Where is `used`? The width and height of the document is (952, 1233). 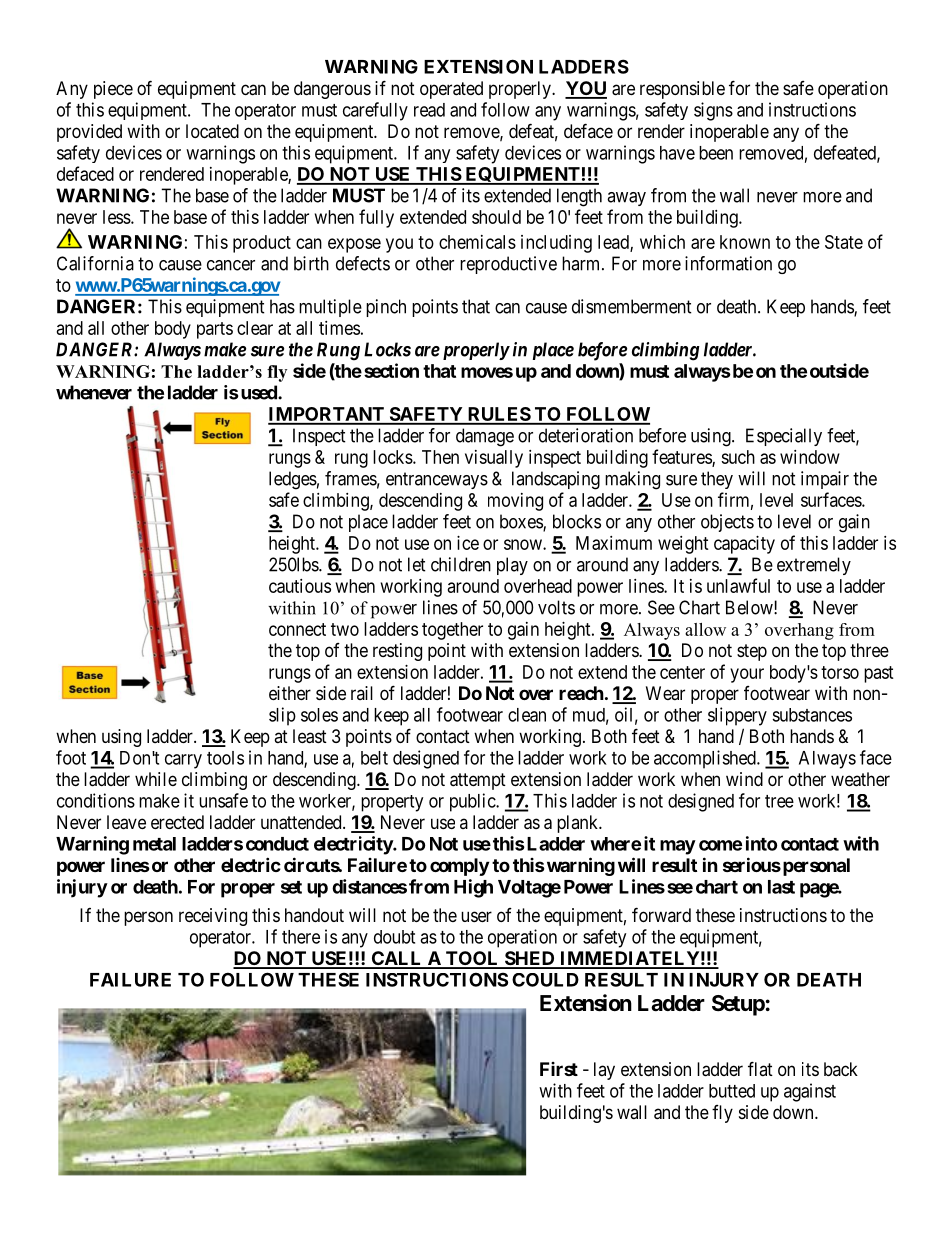
used is located at coordinates (260, 392).
